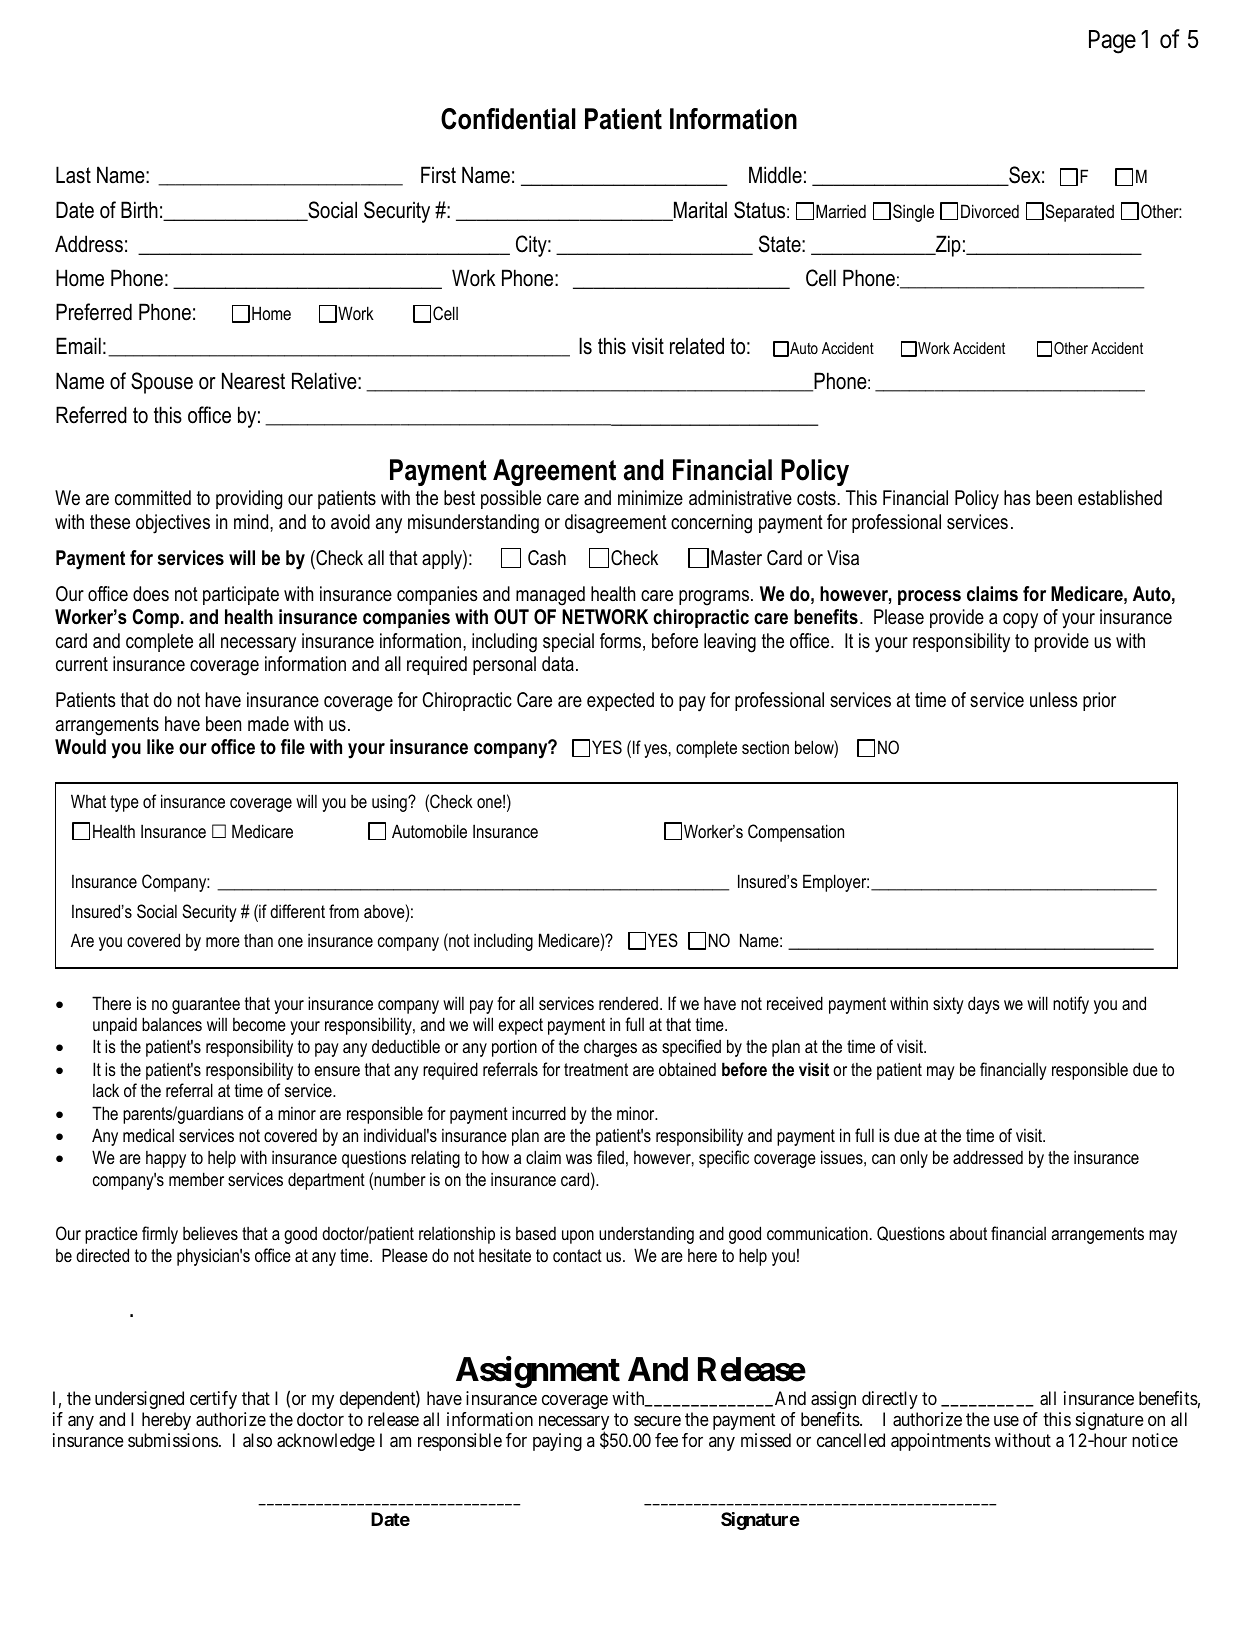 This screenshot has width=1257, height=1627. Describe the element at coordinates (558, 664) in the screenshot. I see `data` at that location.
